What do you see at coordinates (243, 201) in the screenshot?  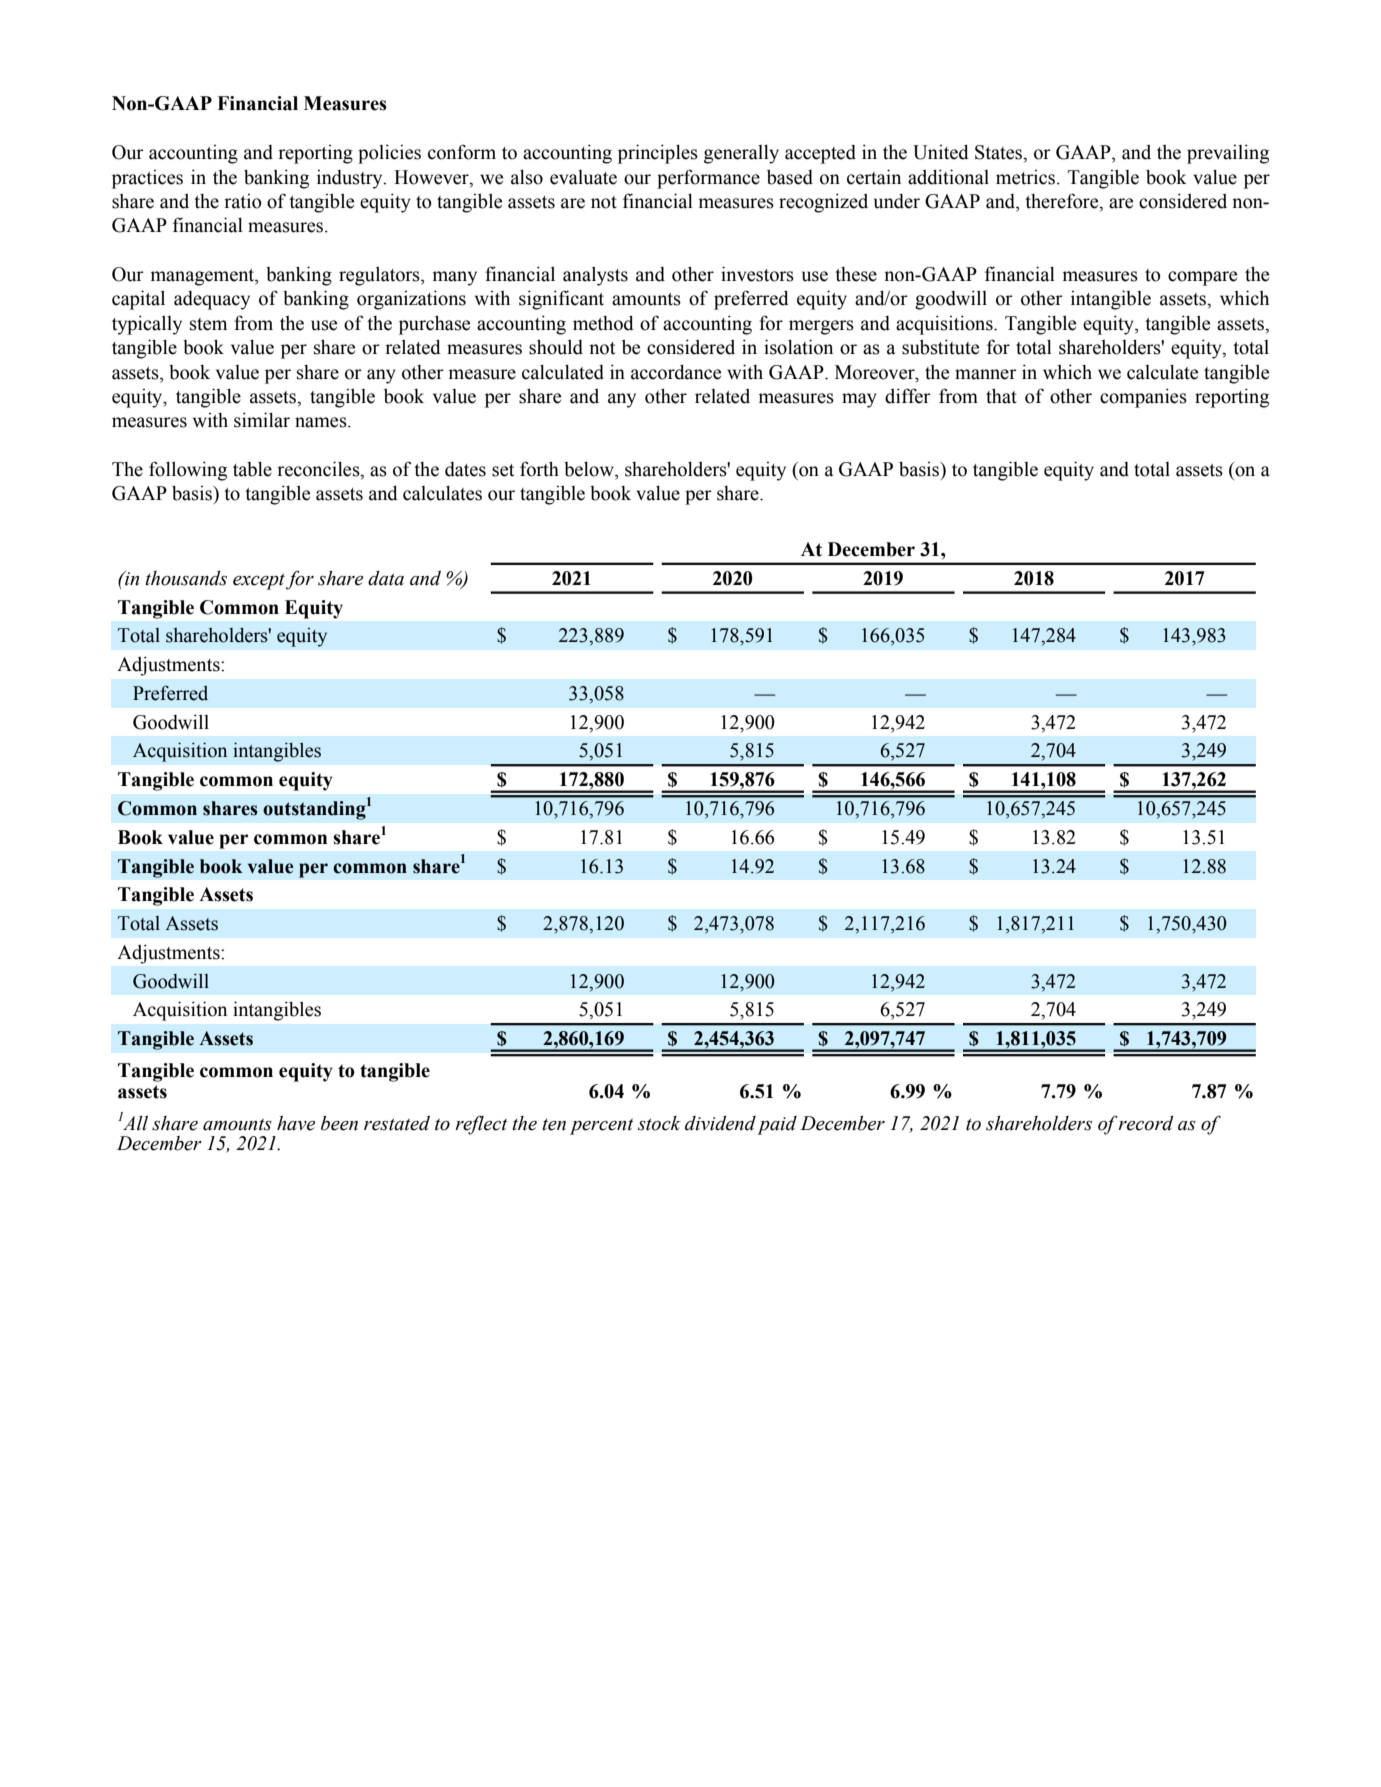 I see `ratio` at bounding box center [243, 201].
